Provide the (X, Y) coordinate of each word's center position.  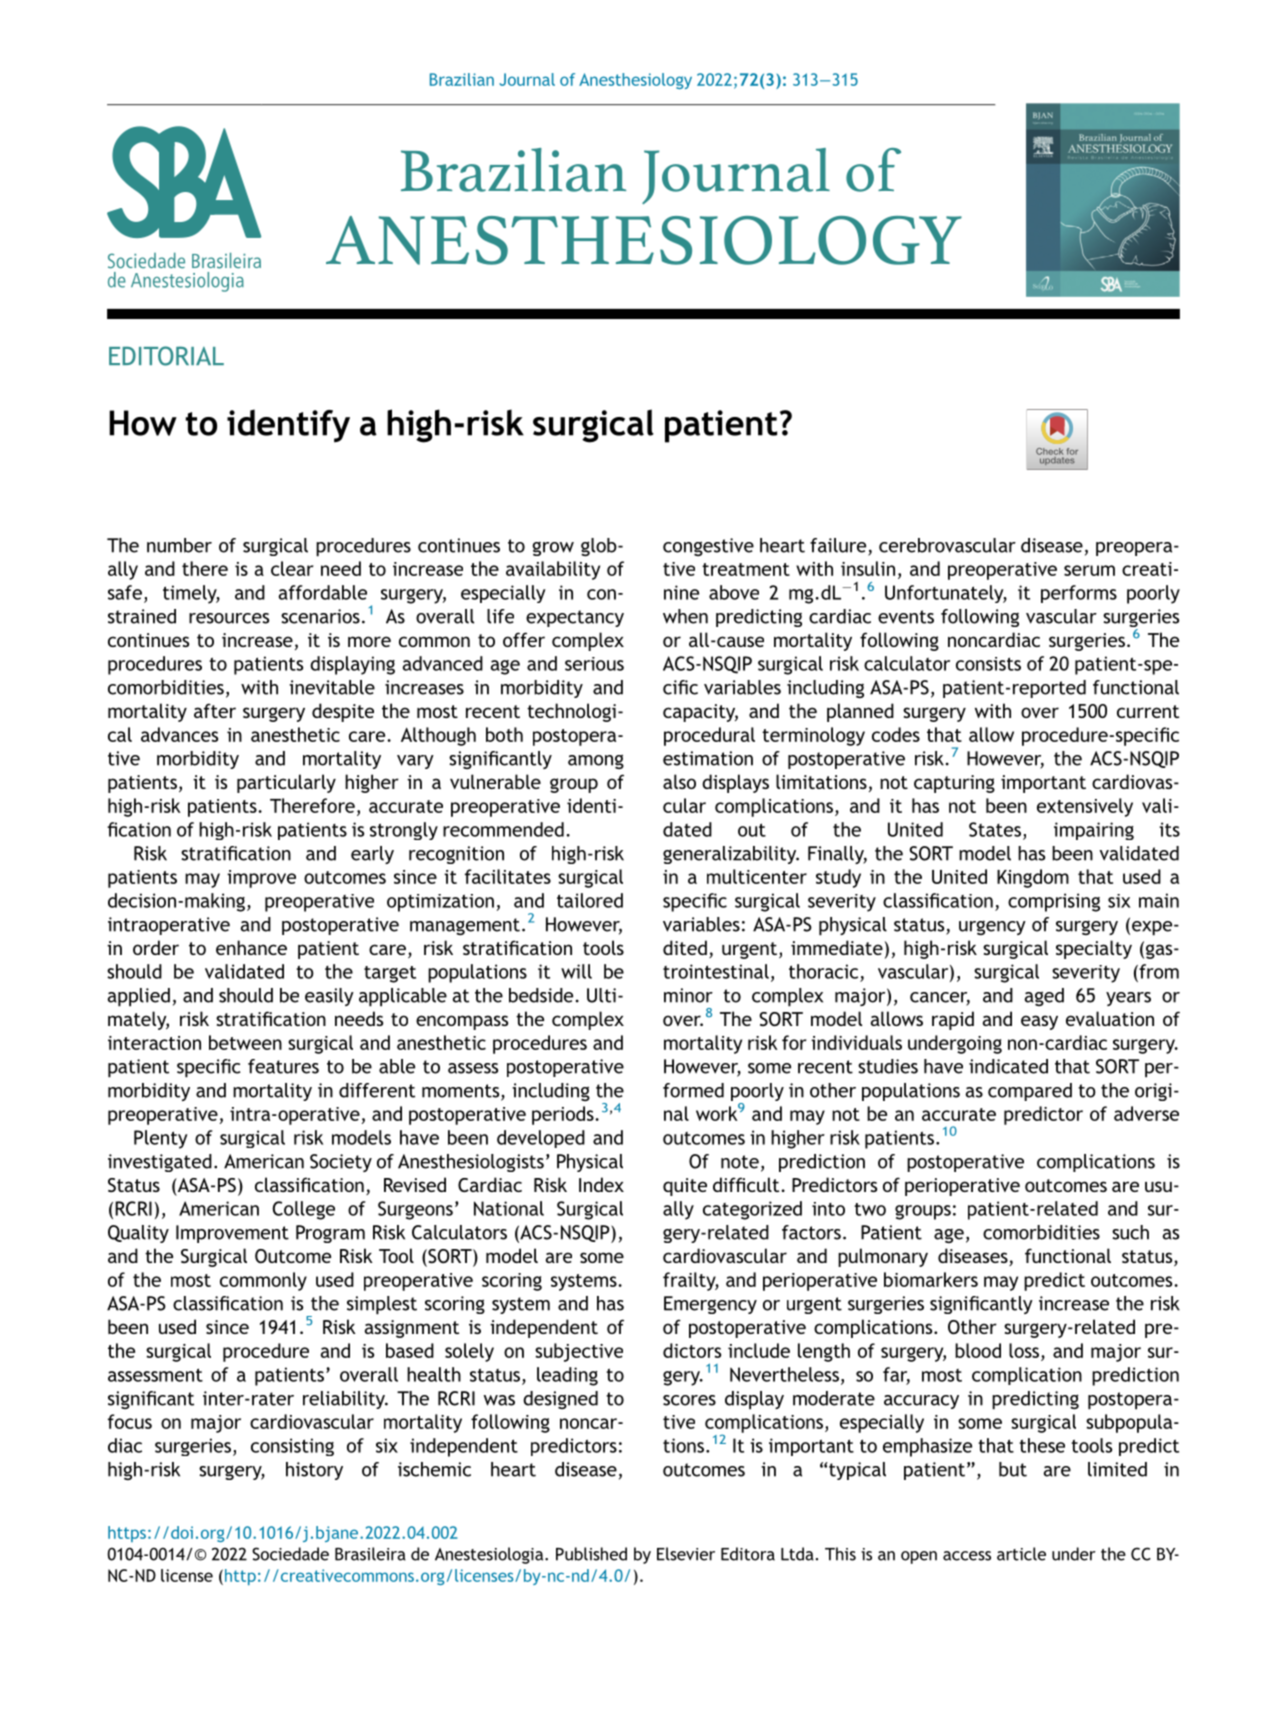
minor (688, 995)
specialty (1094, 949)
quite (685, 1187)
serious (594, 664)
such (1130, 1232)
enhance (251, 947)
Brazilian (462, 79)
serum (1089, 570)
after (215, 710)
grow (553, 548)
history (314, 1471)
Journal (527, 79)
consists (988, 664)
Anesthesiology (635, 81)
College (303, 1210)
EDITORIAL (166, 356)
